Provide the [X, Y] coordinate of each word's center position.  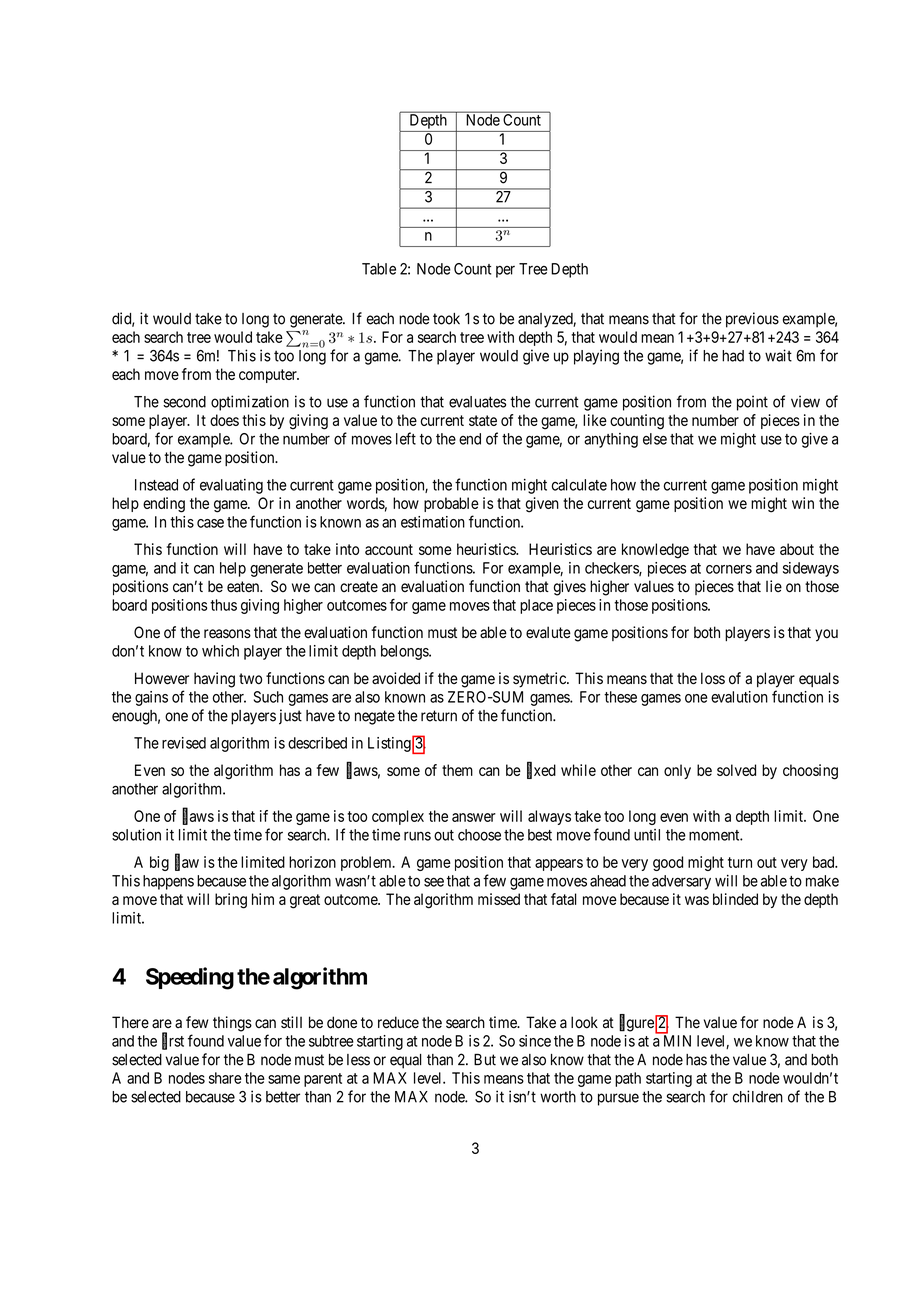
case [210, 523]
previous [752, 320]
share [225, 1078]
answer [474, 817]
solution [136, 835]
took [446, 319]
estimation [433, 522]
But [485, 1060]
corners [729, 569]
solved [736, 770]
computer [269, 376]
